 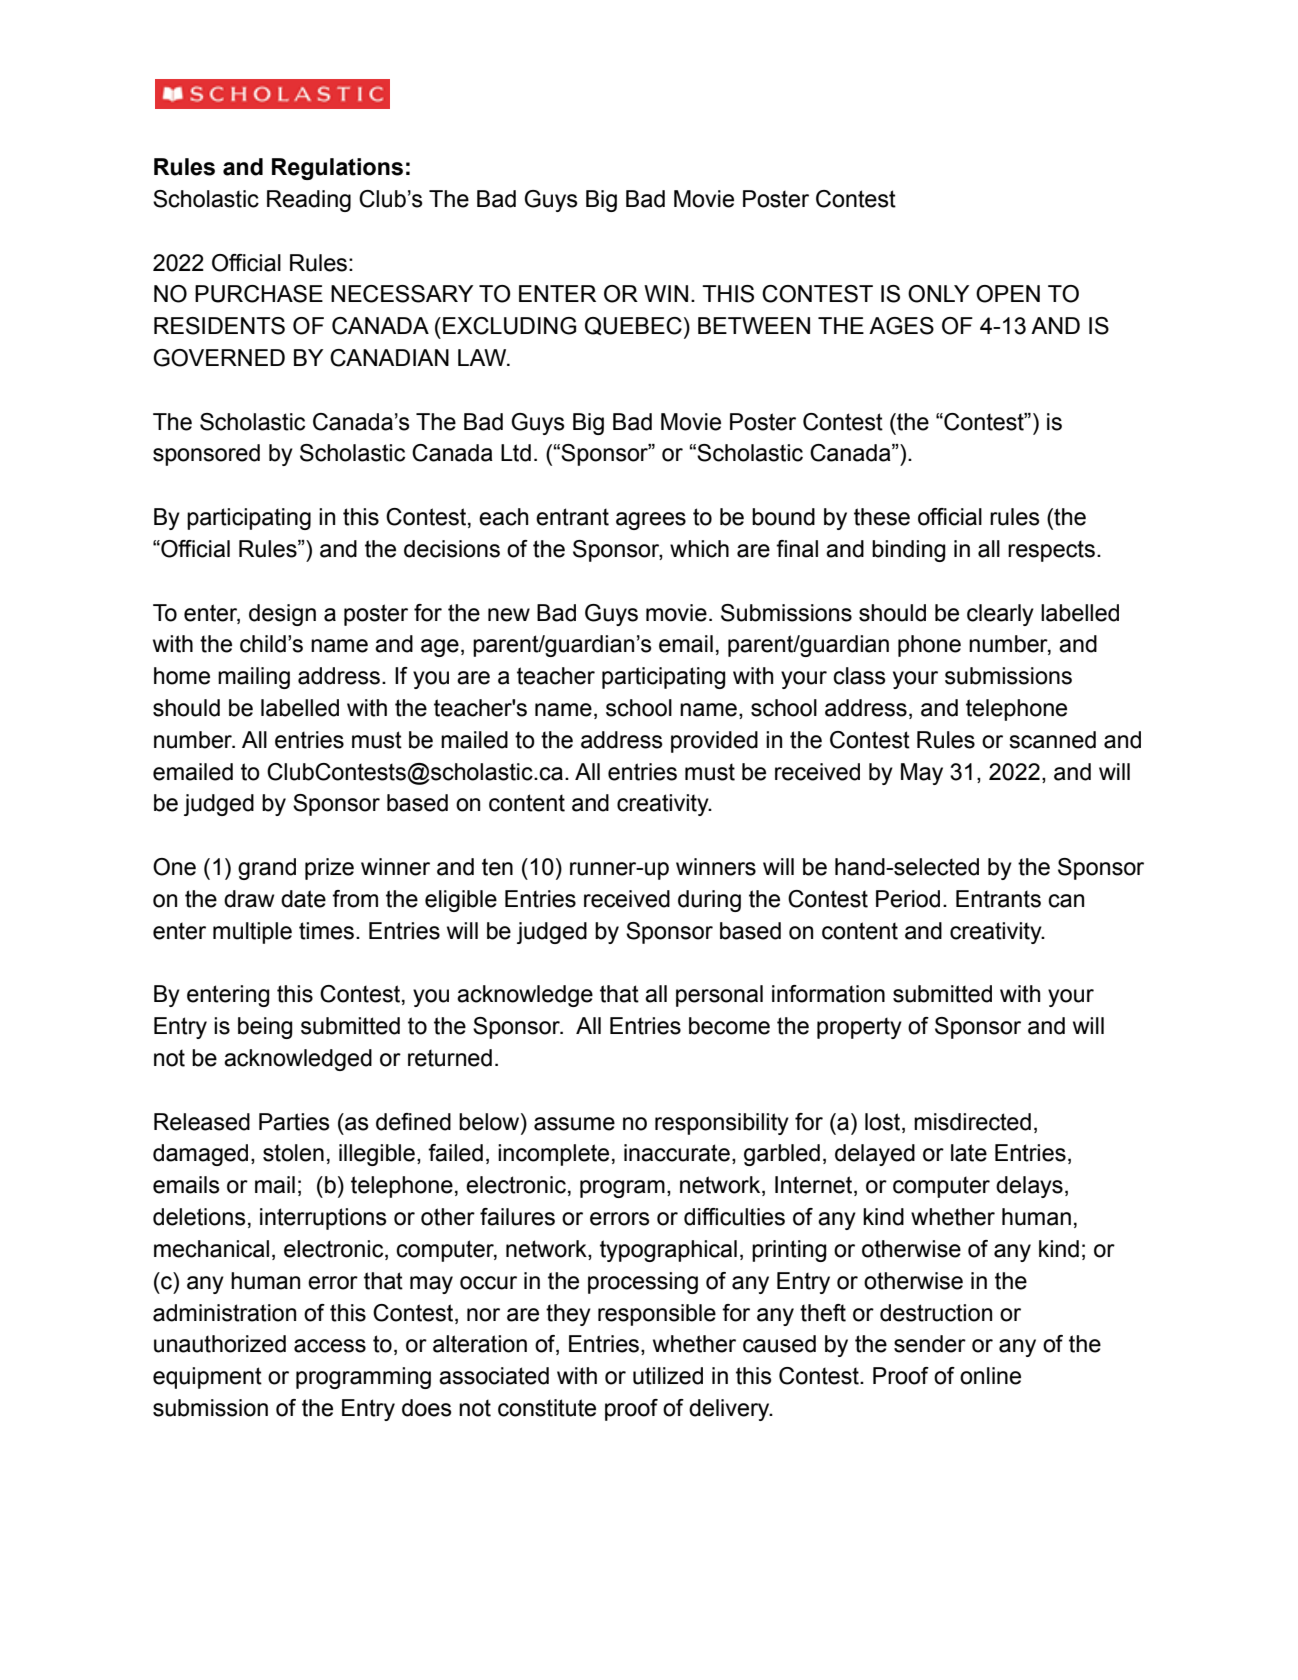 I want to click on ONLY, so click(x=938, y=294).
